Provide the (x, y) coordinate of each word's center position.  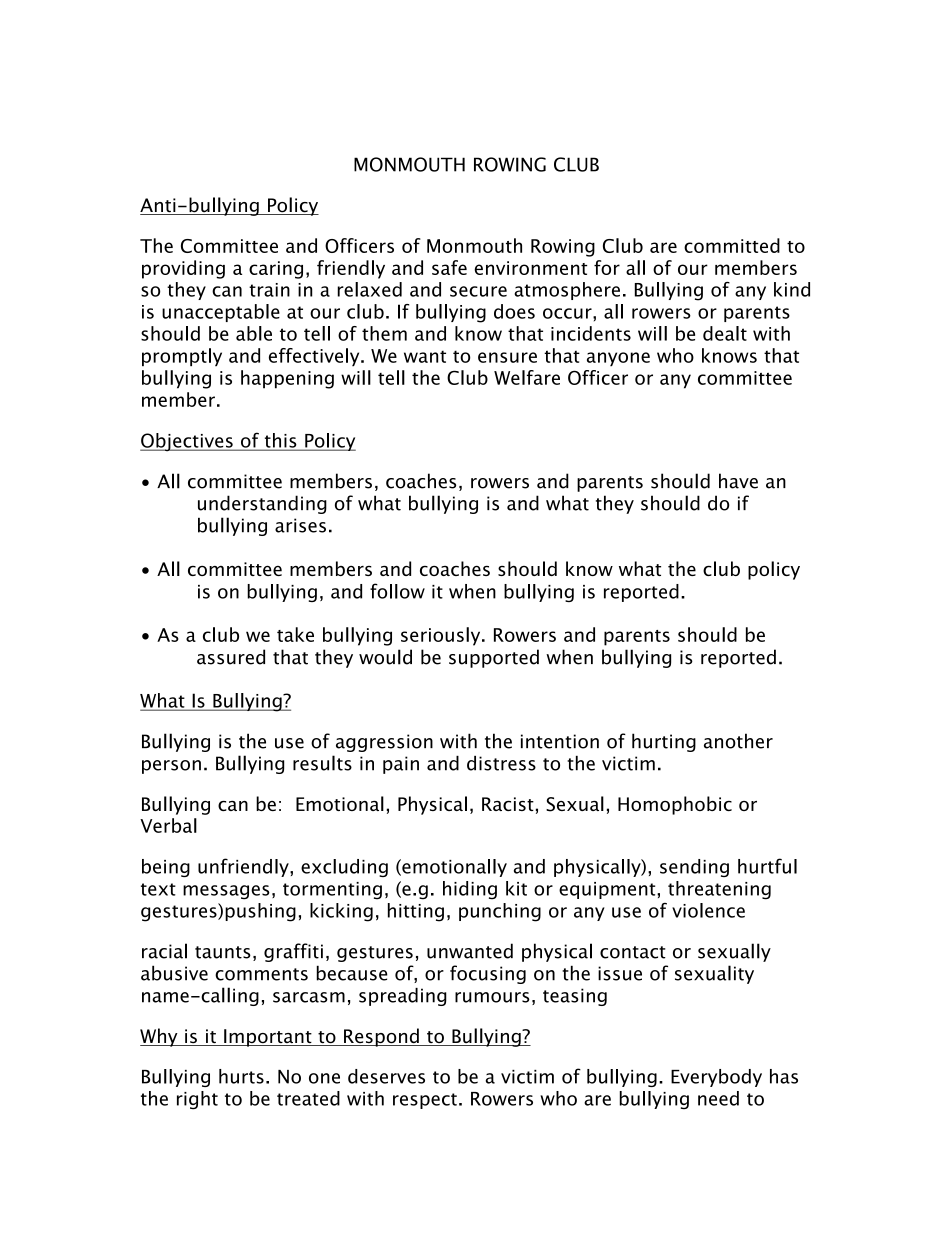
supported (494, 658)
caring (276, 270)
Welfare (527, 377)
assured (231, 657)
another (738, 741)
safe (449, 267)
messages (226, 892)
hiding (470, 890)
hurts (241, 1076)
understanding (262, 504)
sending (694, 868)
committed (732, 245)
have (738, 481)
